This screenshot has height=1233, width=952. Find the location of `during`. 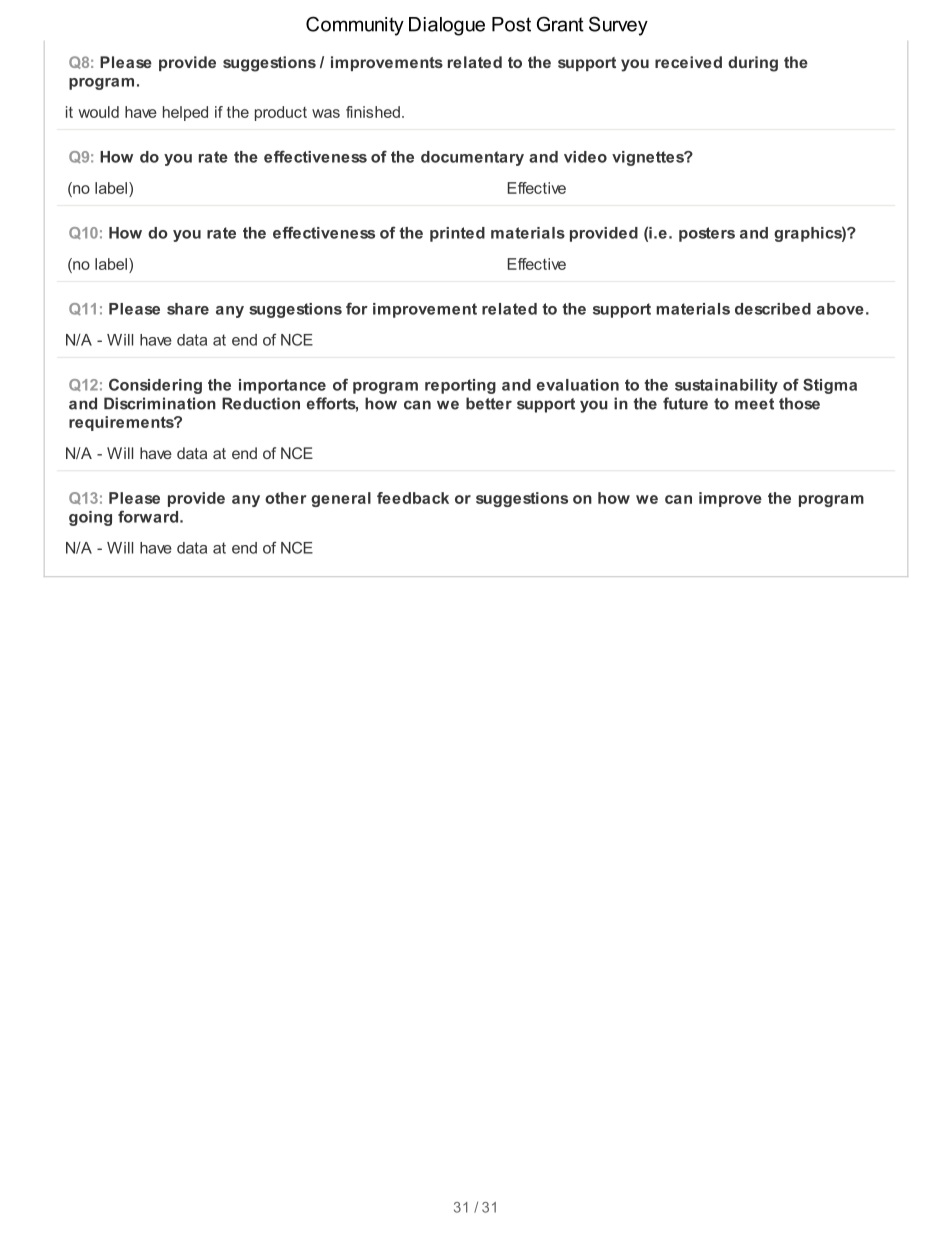

during is located at coordinates (753, 64).
